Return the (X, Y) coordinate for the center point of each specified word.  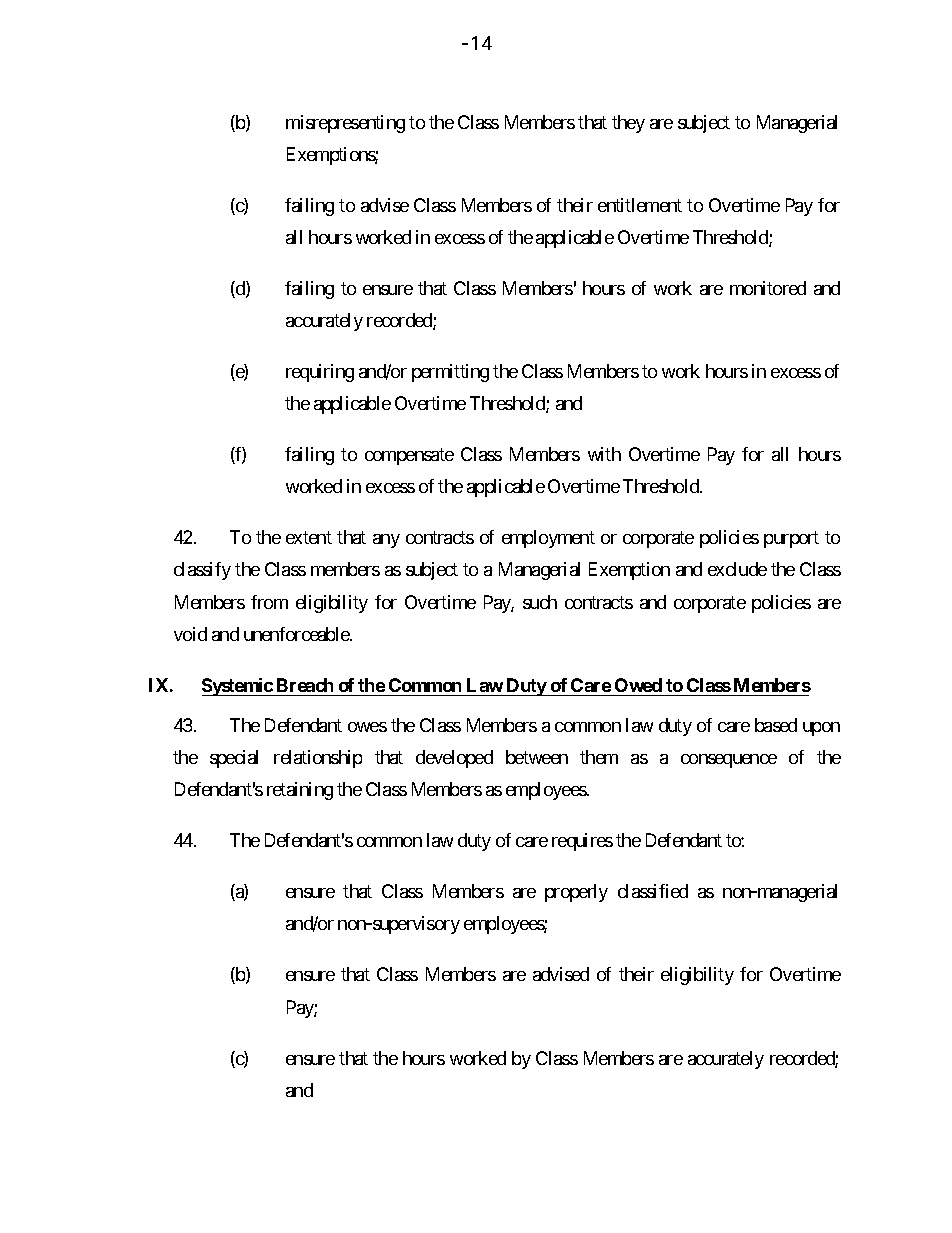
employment (548, 539)
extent (309, 537)
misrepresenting (345, 124)
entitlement (640, 205)
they (628, 124)
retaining (300, 791)
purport (791, 539)
